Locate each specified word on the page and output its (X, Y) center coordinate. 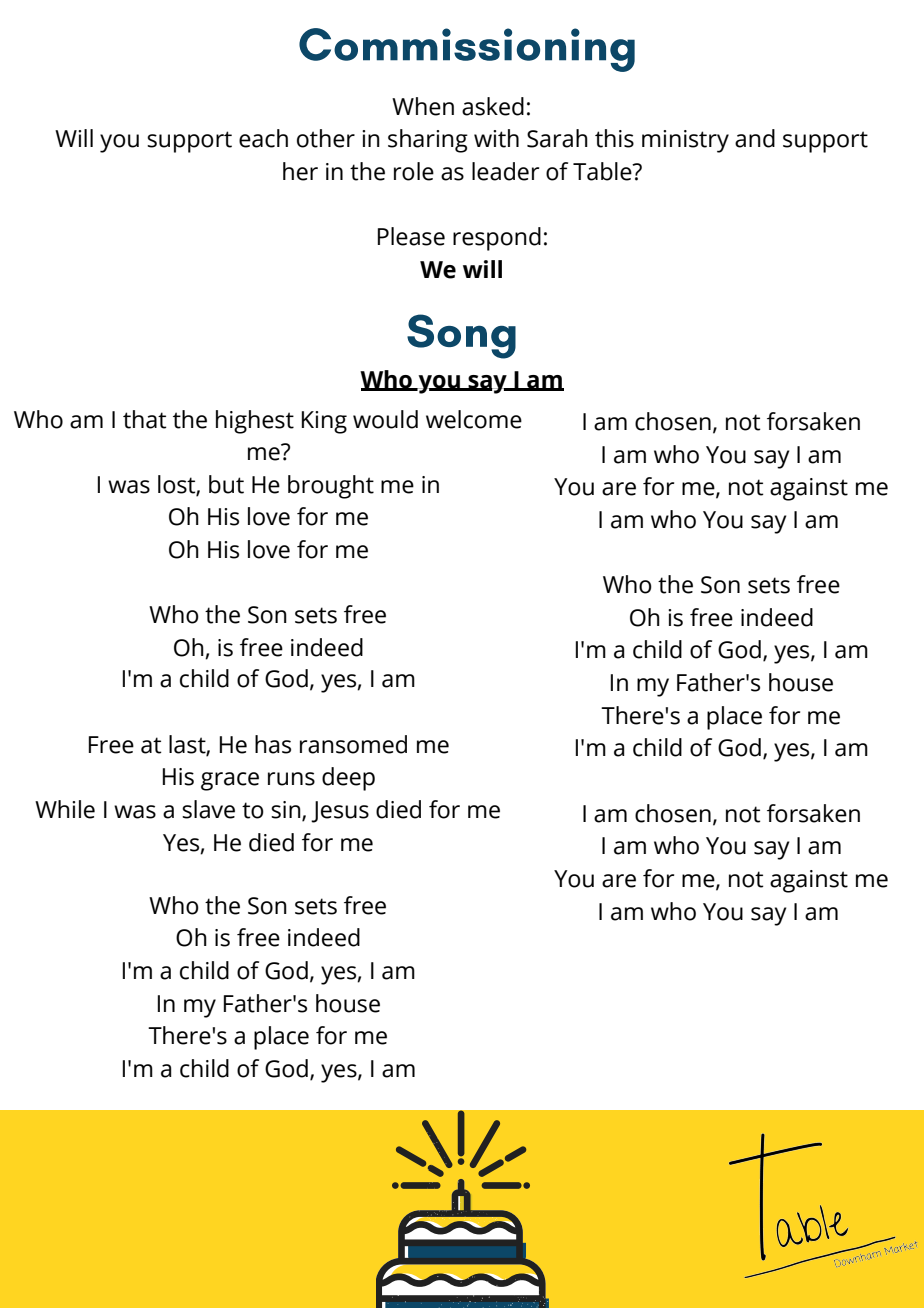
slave (208, 809)
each (263, 138)
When (423, 106)
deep (348, 779)
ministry (685, 141)
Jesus (340, 812)
